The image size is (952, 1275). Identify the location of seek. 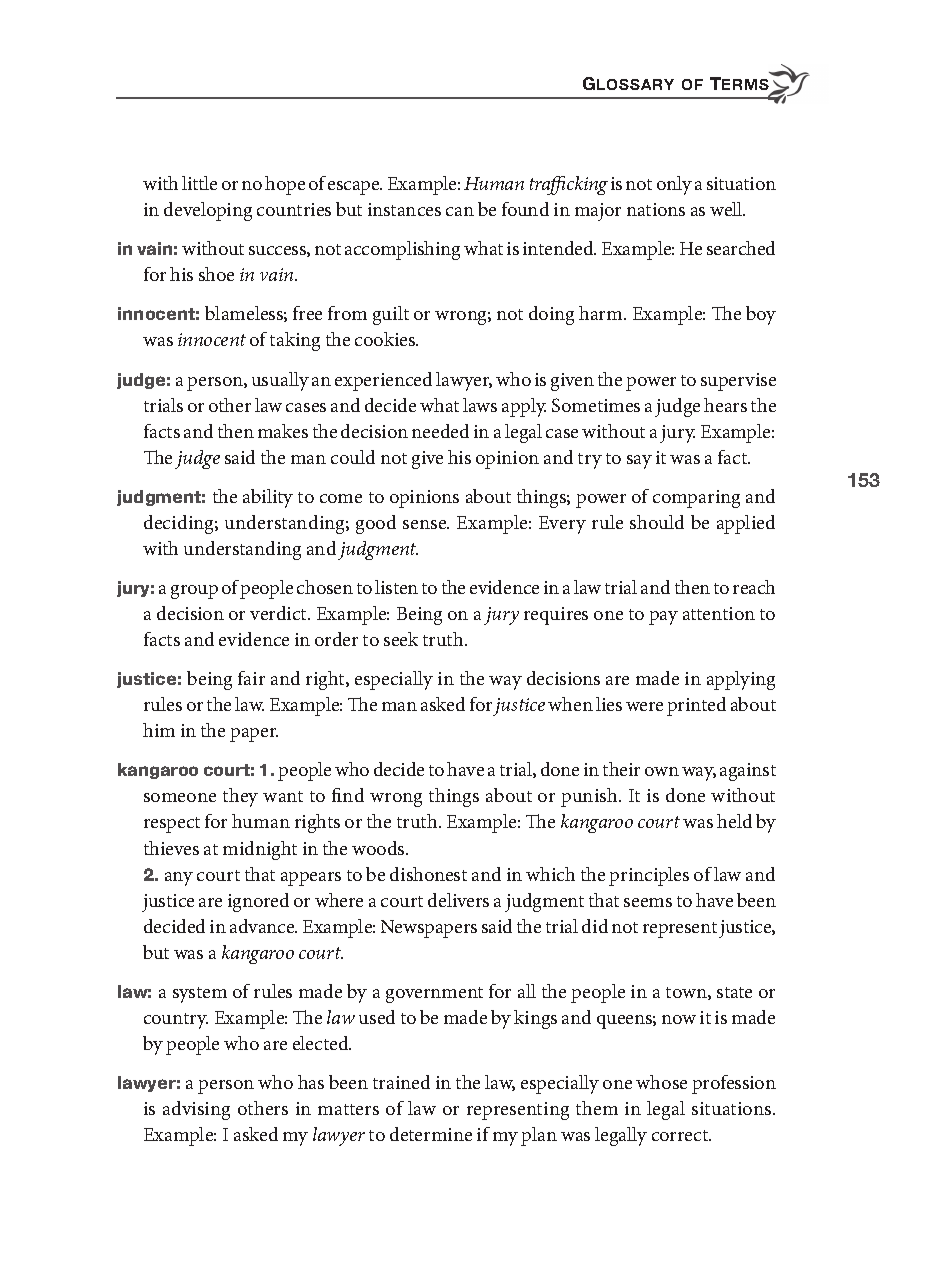
(401, 639).
